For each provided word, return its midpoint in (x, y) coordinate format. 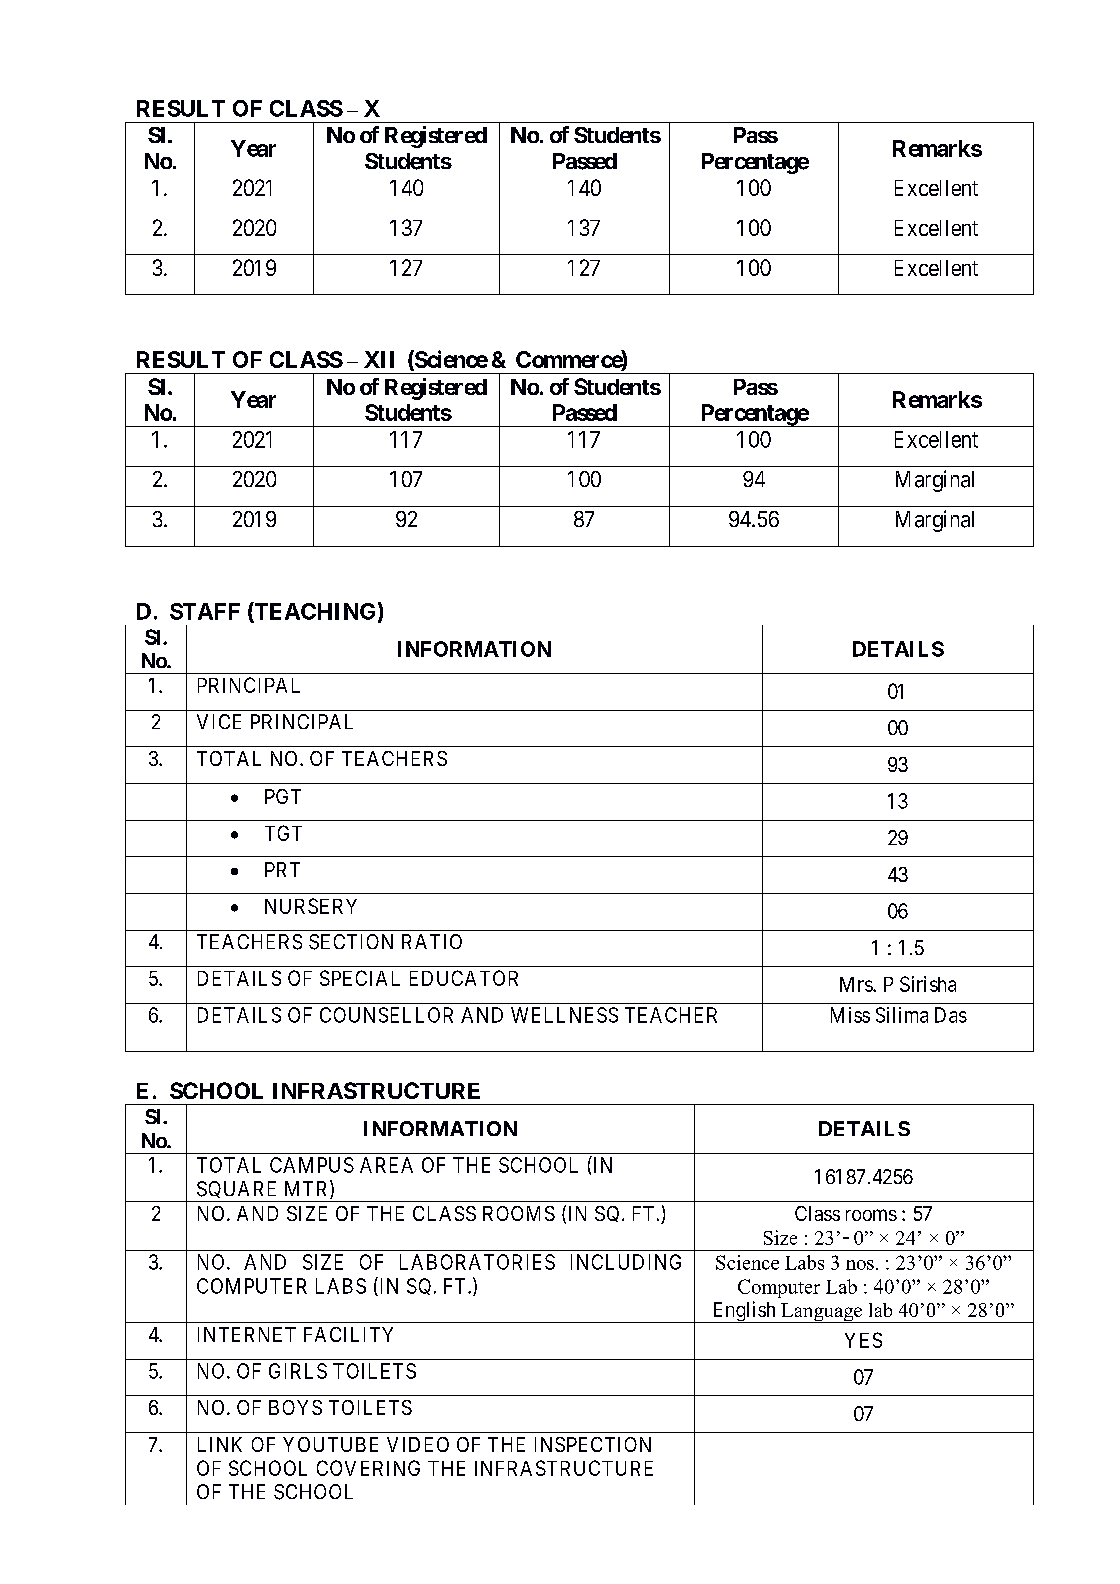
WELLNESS (564, 1015)
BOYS (295, 1407)
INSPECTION (593, 1444)
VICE (219, 721)
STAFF (205, 611)
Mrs (857, 984)
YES (863, 1340)
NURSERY (311, 906)
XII (379, 359)
